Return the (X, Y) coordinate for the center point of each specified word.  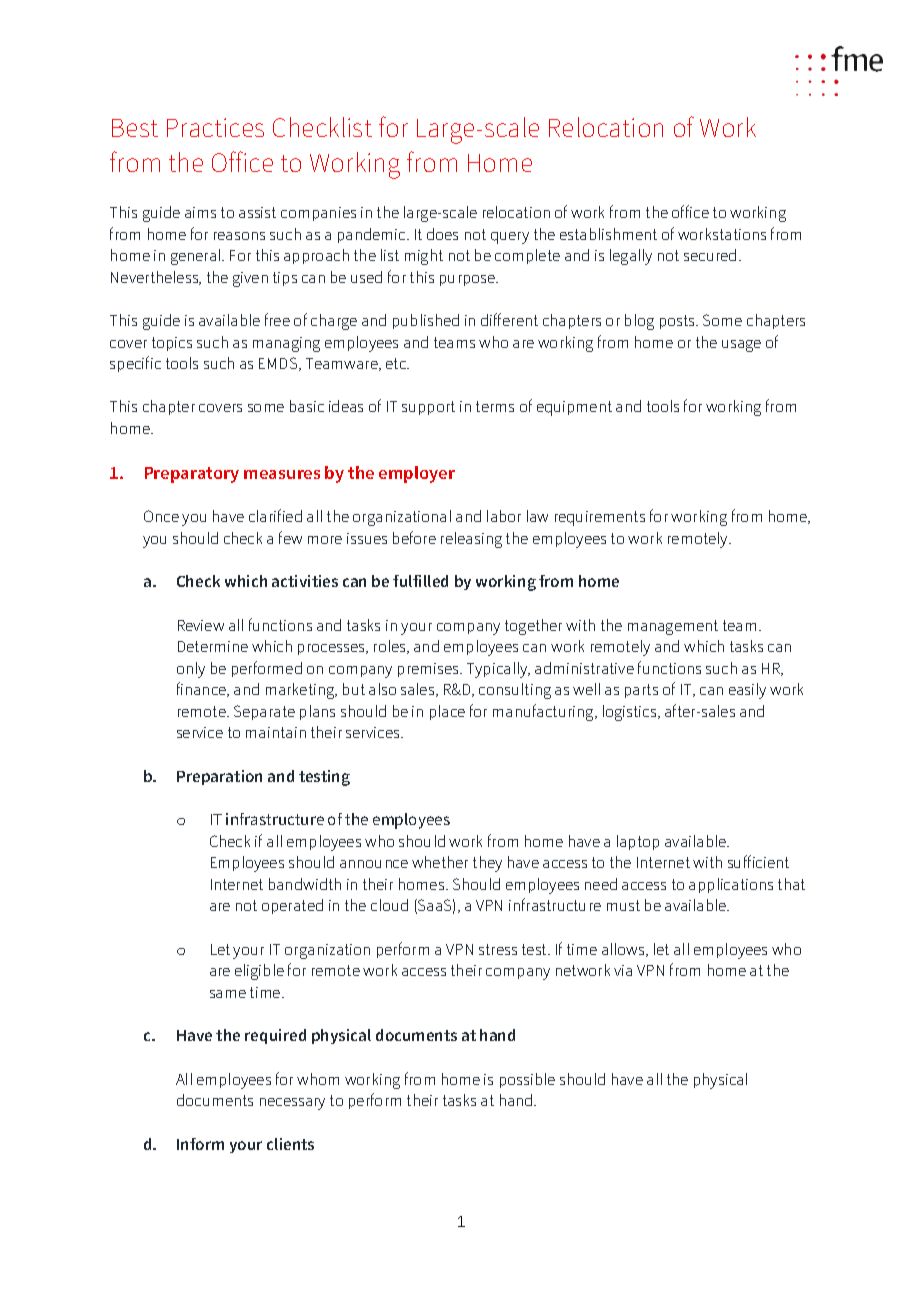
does (442, 234)
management (673, 627)
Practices (215, 127)
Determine (213, 646)
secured (710, 255)
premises (429, 670)
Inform (200, 1144)
